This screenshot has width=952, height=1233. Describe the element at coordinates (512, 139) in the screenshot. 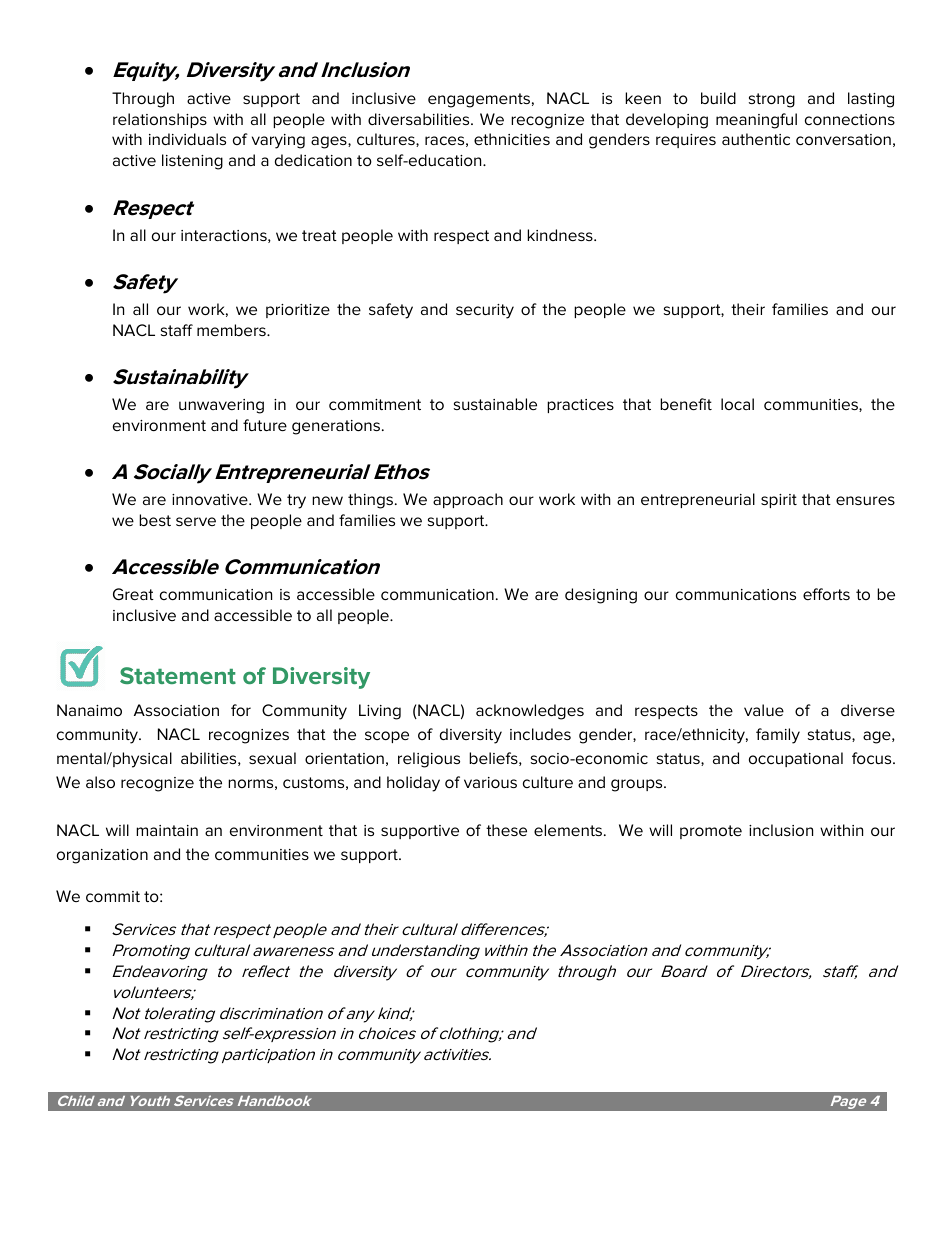

I see `ethnicities` at that location.
